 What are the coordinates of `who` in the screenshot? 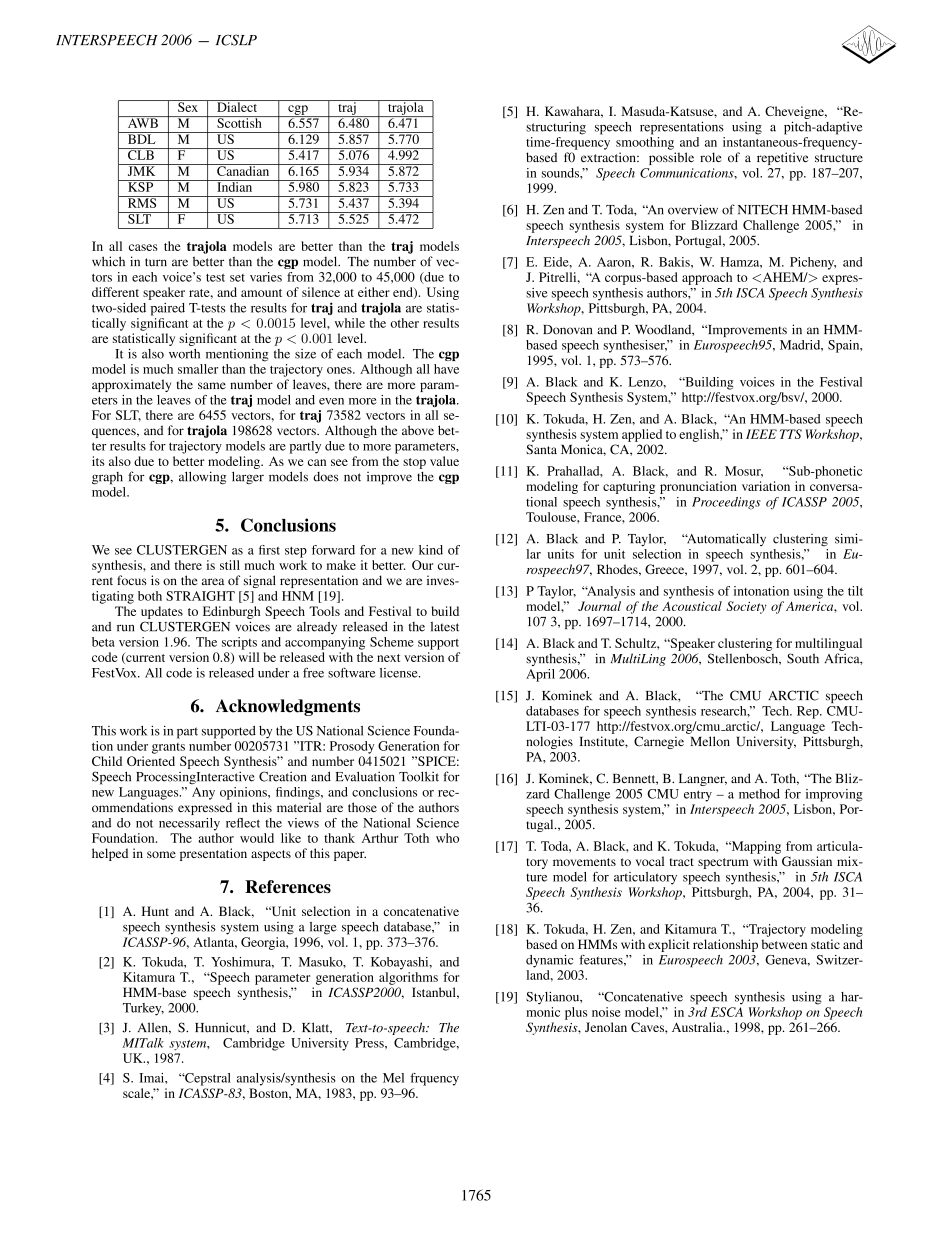 It's located at (447, 838).
